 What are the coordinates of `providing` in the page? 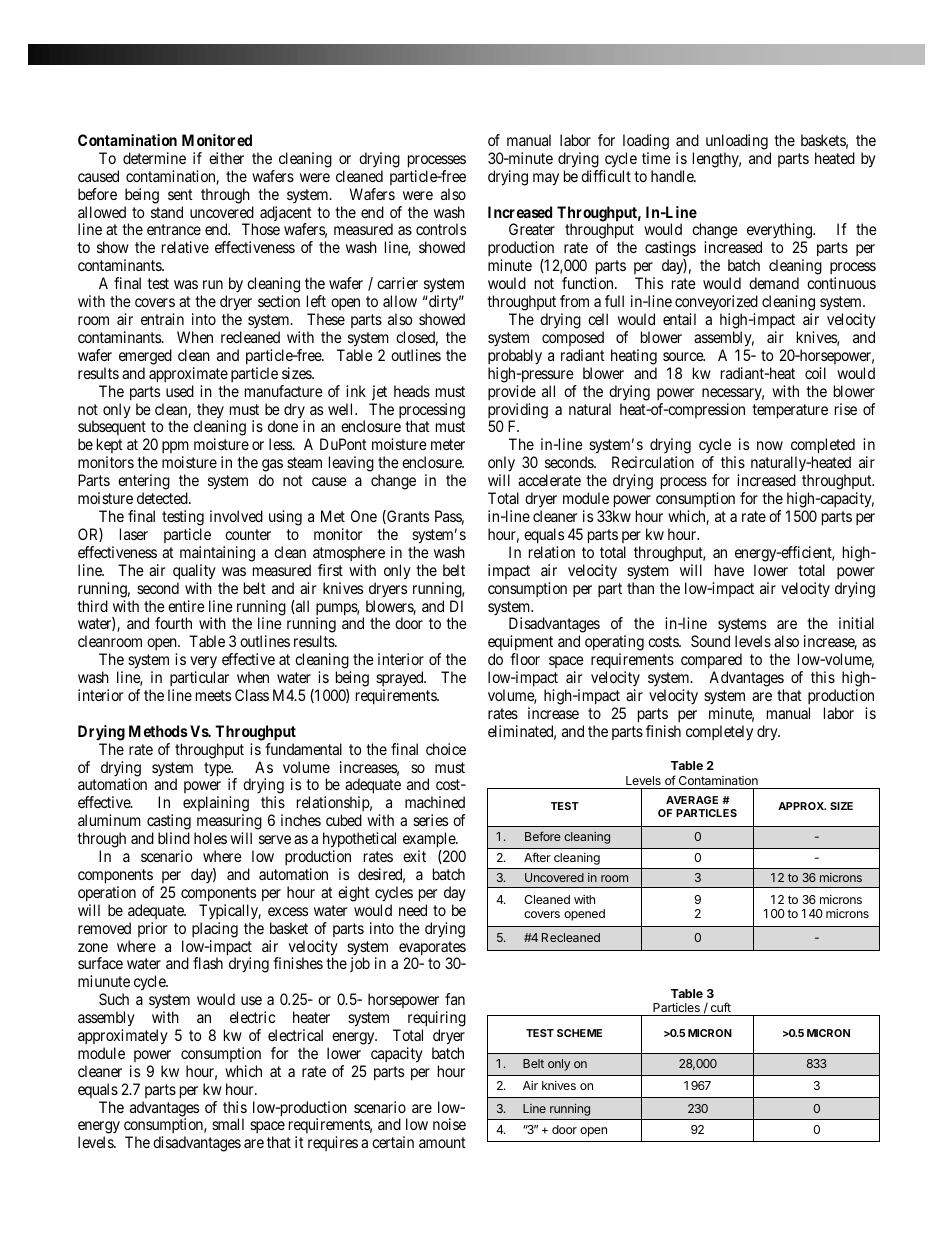 It's located at (518, 412).
